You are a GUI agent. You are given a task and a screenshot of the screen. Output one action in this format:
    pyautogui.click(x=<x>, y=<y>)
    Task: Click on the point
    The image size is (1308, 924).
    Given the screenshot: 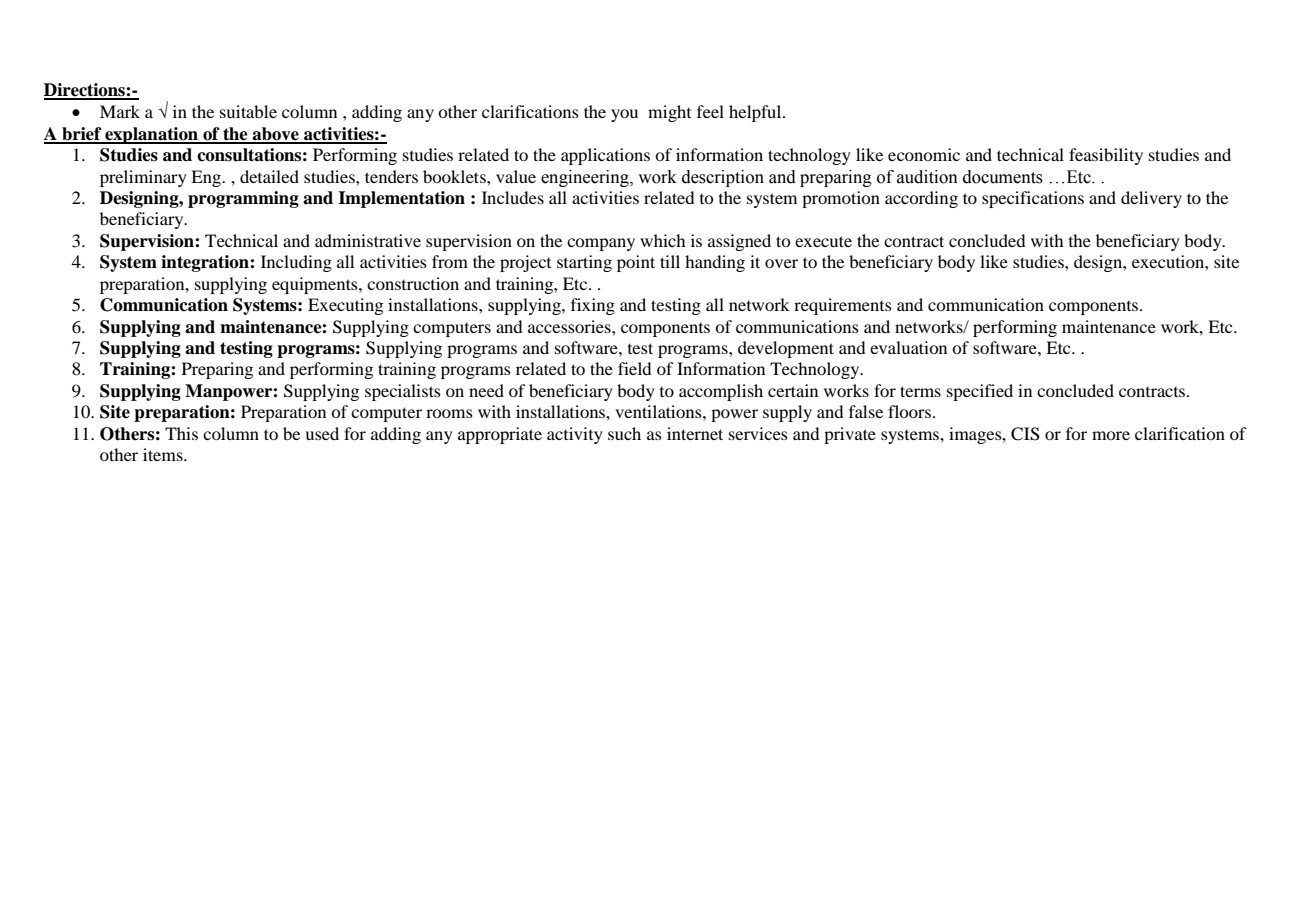 What is the action you would take?
    pyautogui.click(x=636, y=263)
